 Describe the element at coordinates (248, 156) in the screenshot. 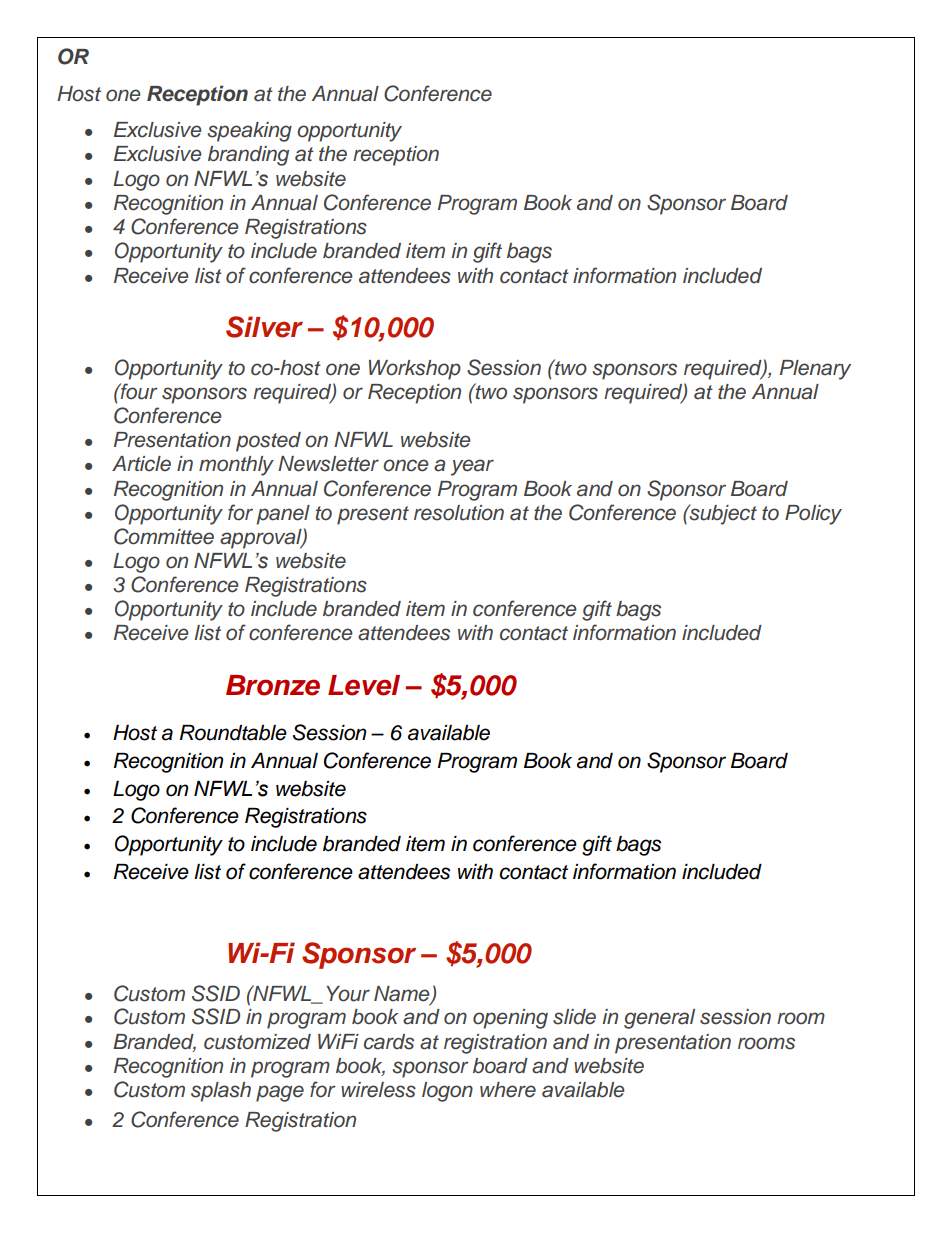

I see `branding` at that location.
